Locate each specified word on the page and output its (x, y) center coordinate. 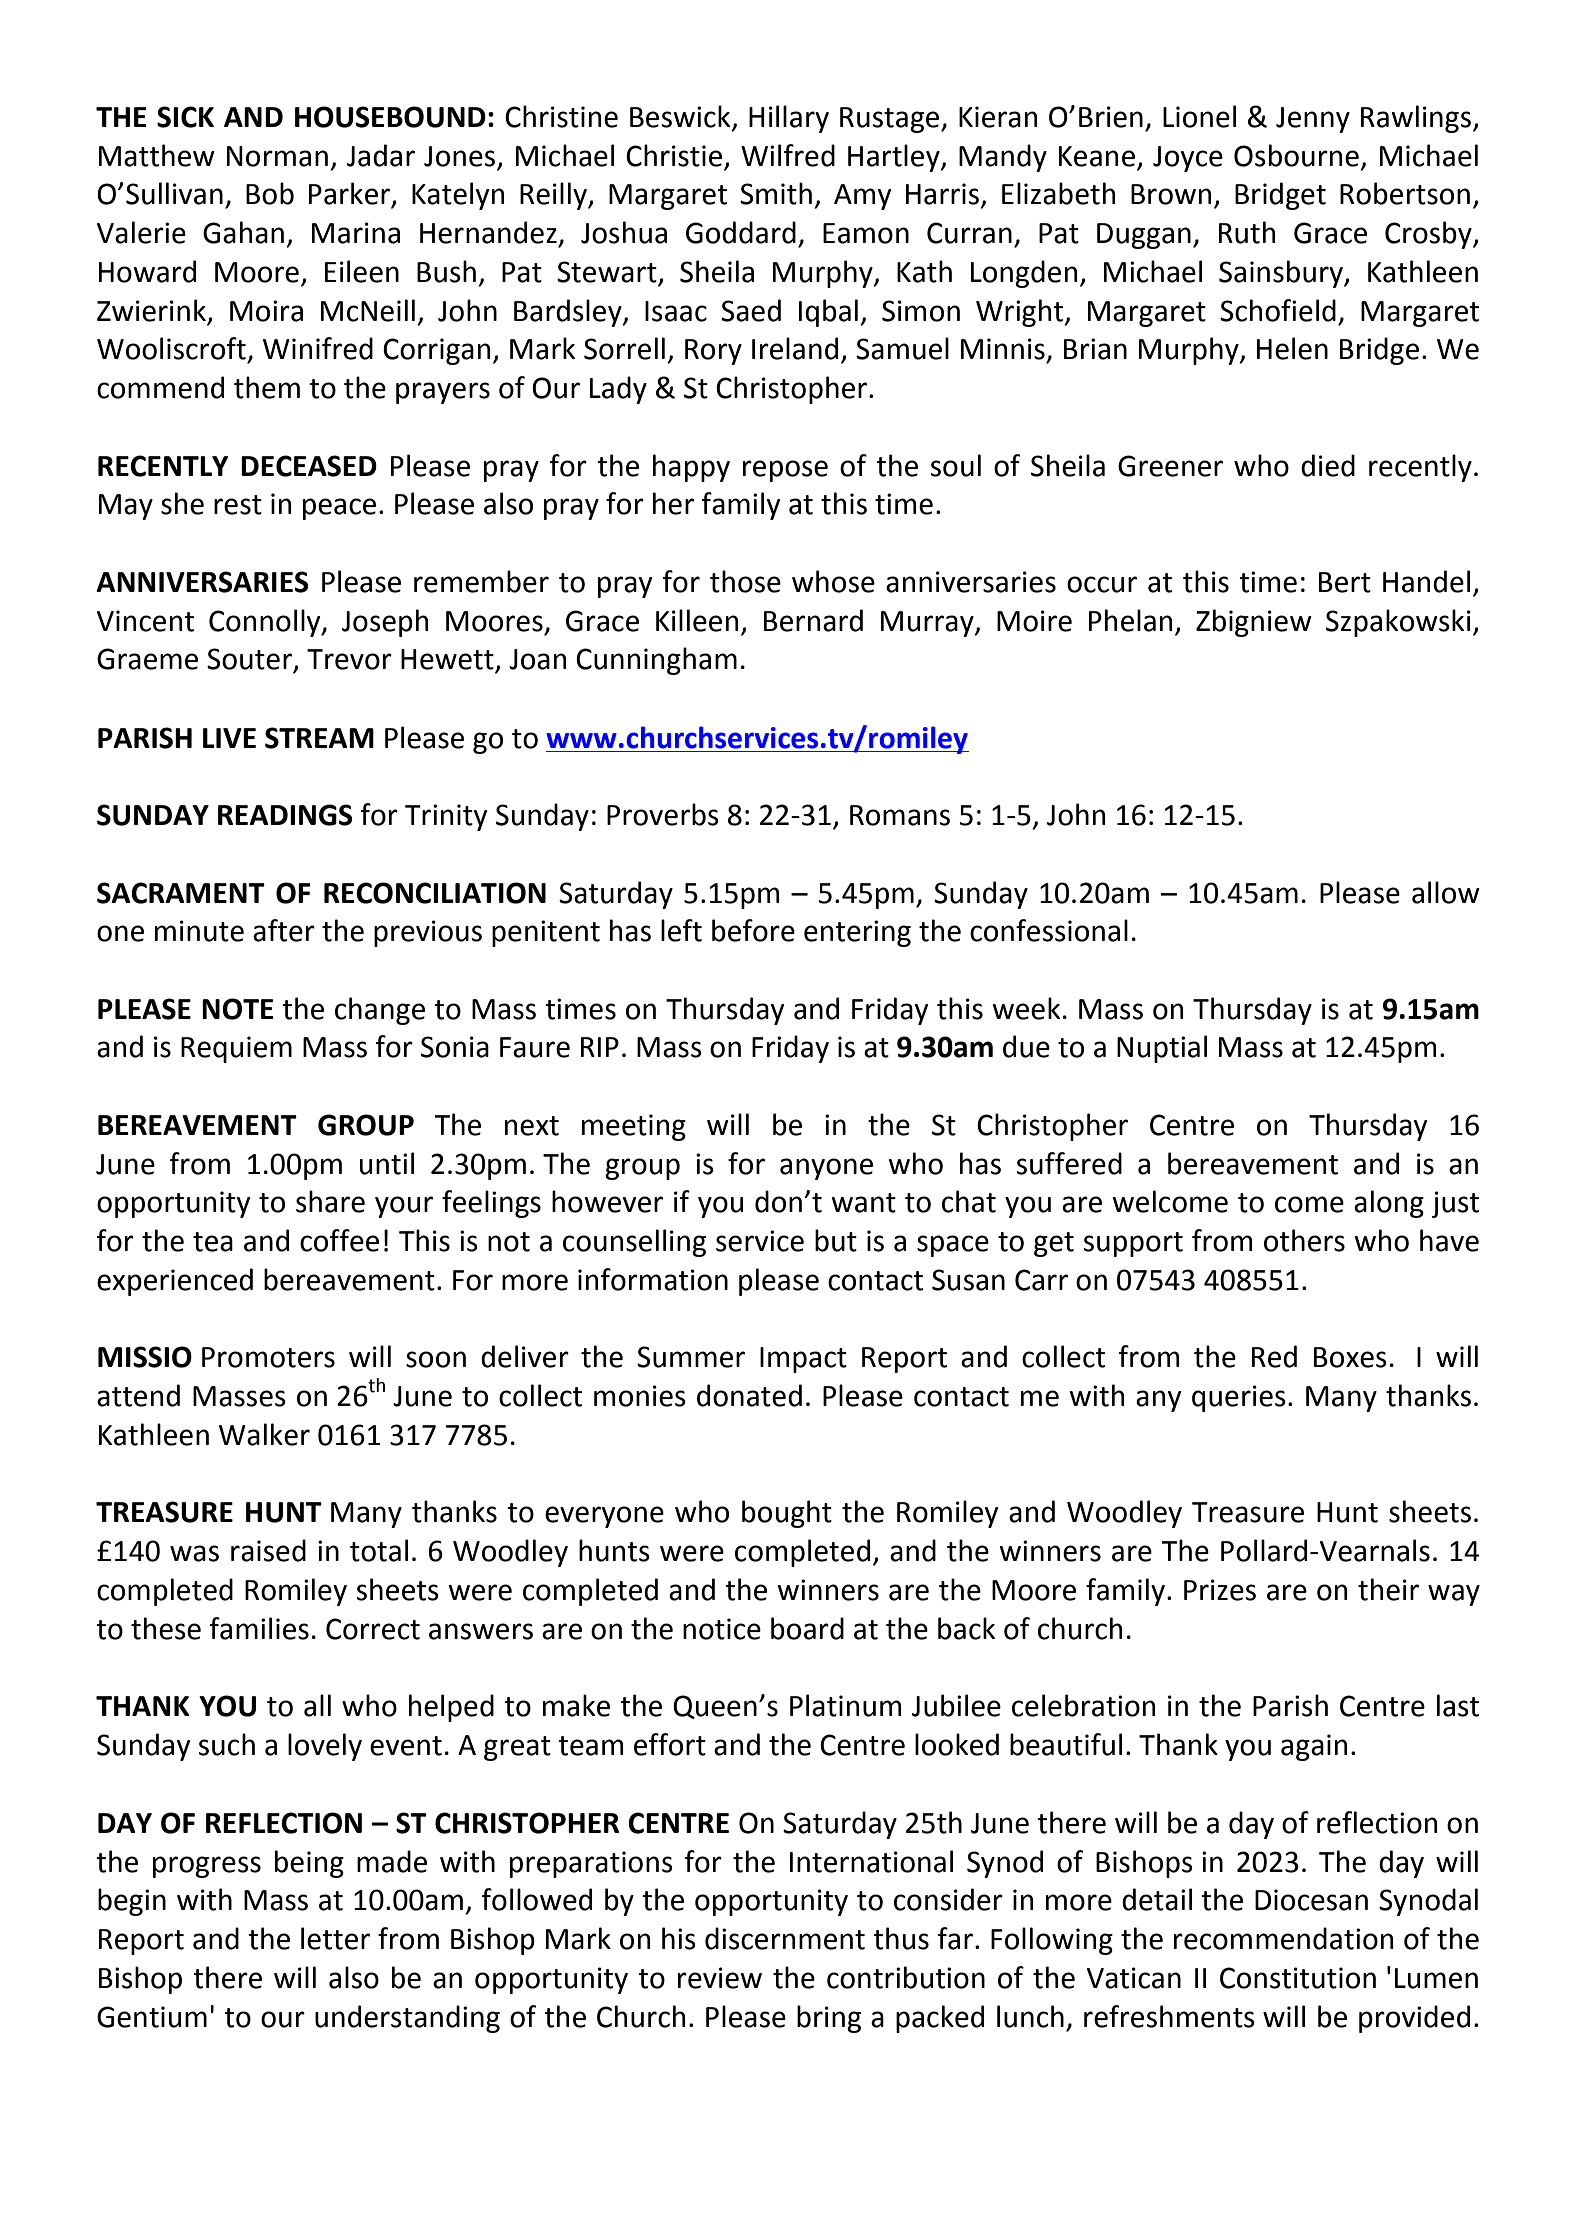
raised (268, 1550)
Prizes (1220, 1590)
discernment (785, 1938)
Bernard (813, 620)
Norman (277, 156)
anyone (826, 1169)
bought (787, 1514)
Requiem (236, 1049)
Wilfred (788, 155)
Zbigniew (1254, 623)
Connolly (266, 623)
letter (335, 1938)
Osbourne (1296, 155)
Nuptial (1162, 1049)
